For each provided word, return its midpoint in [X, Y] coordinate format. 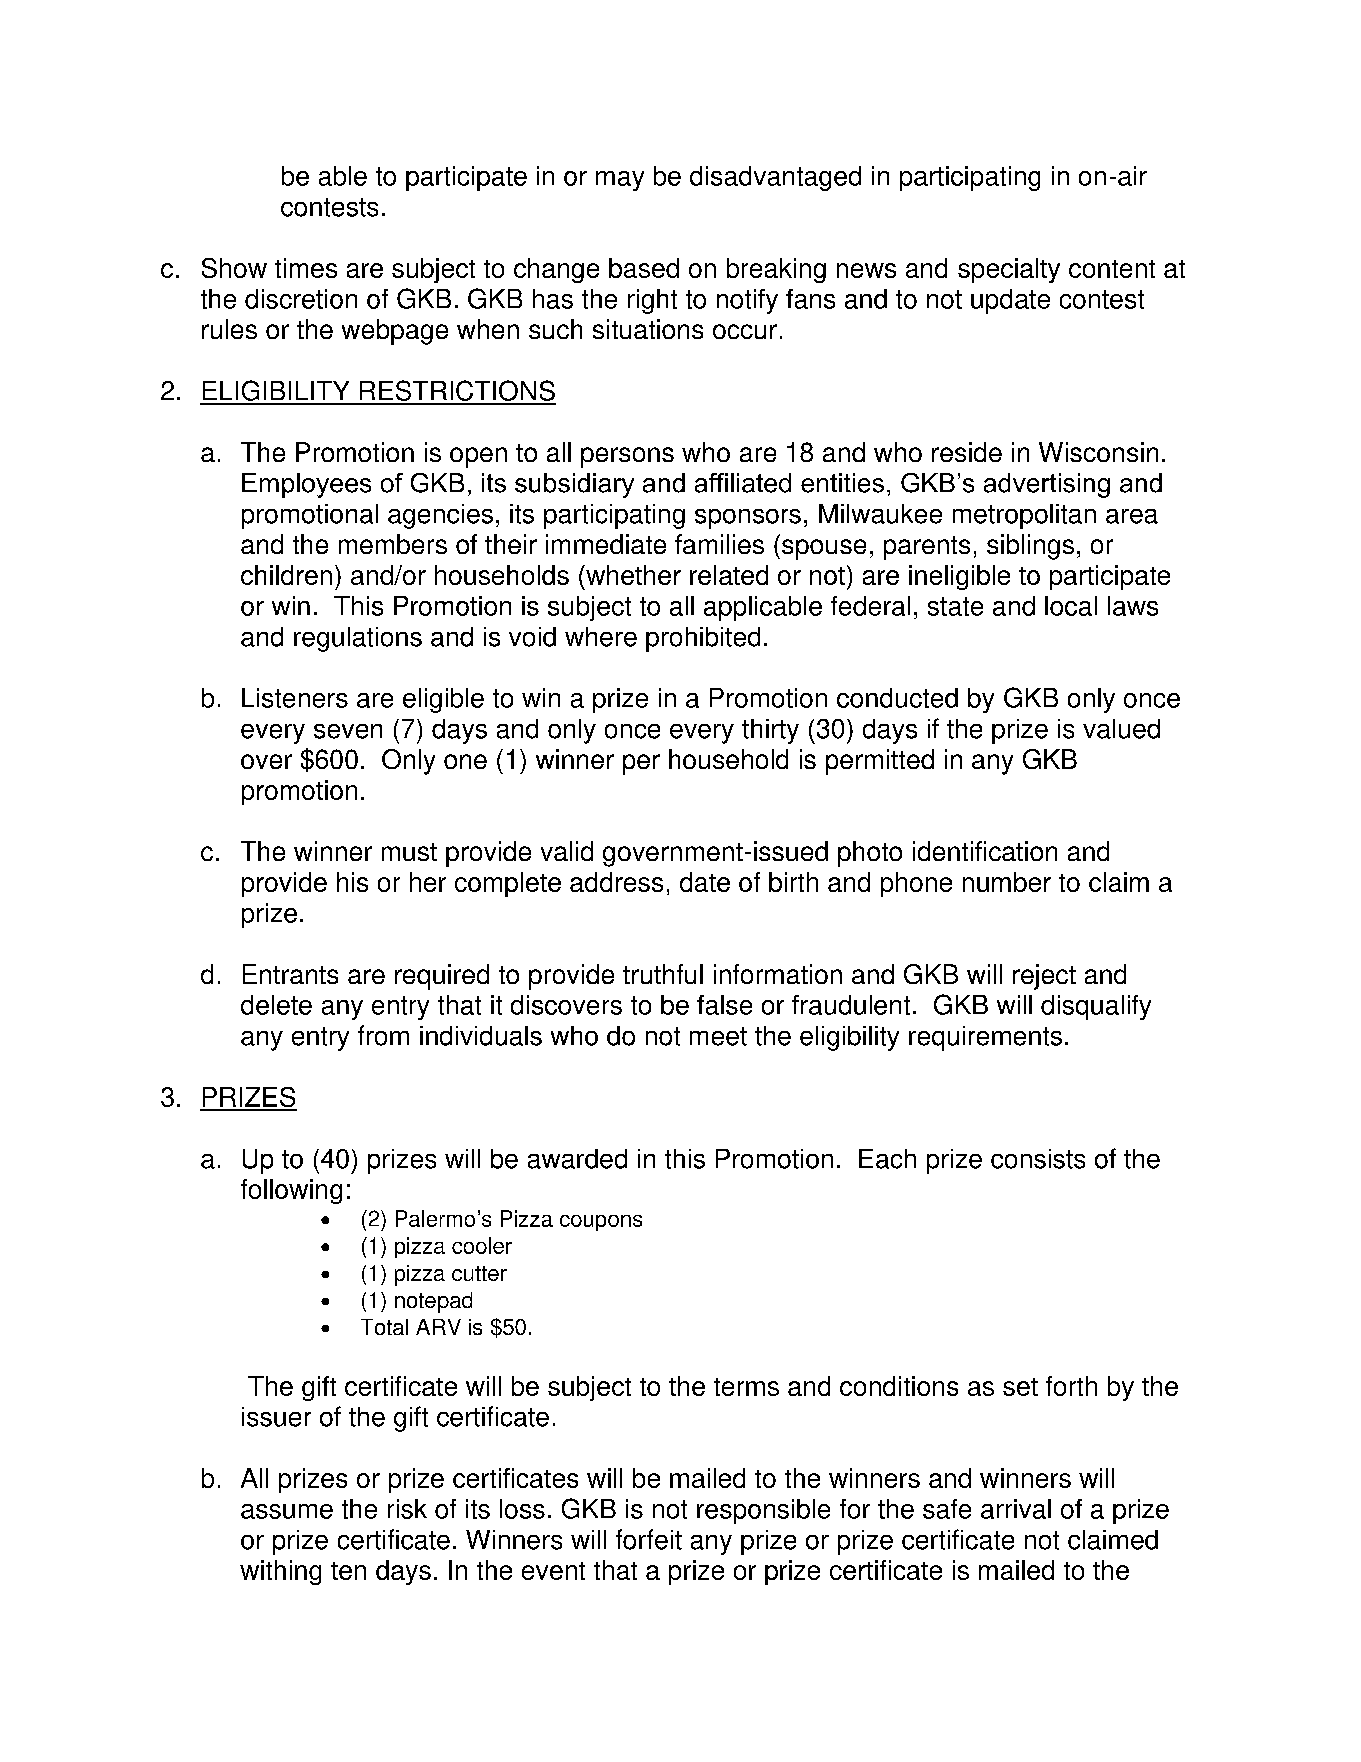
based [644, 268]
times [306, 268]
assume [287, 1511]
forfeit [649, 1539]
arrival [1016, 1509]
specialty [1009, 270]
